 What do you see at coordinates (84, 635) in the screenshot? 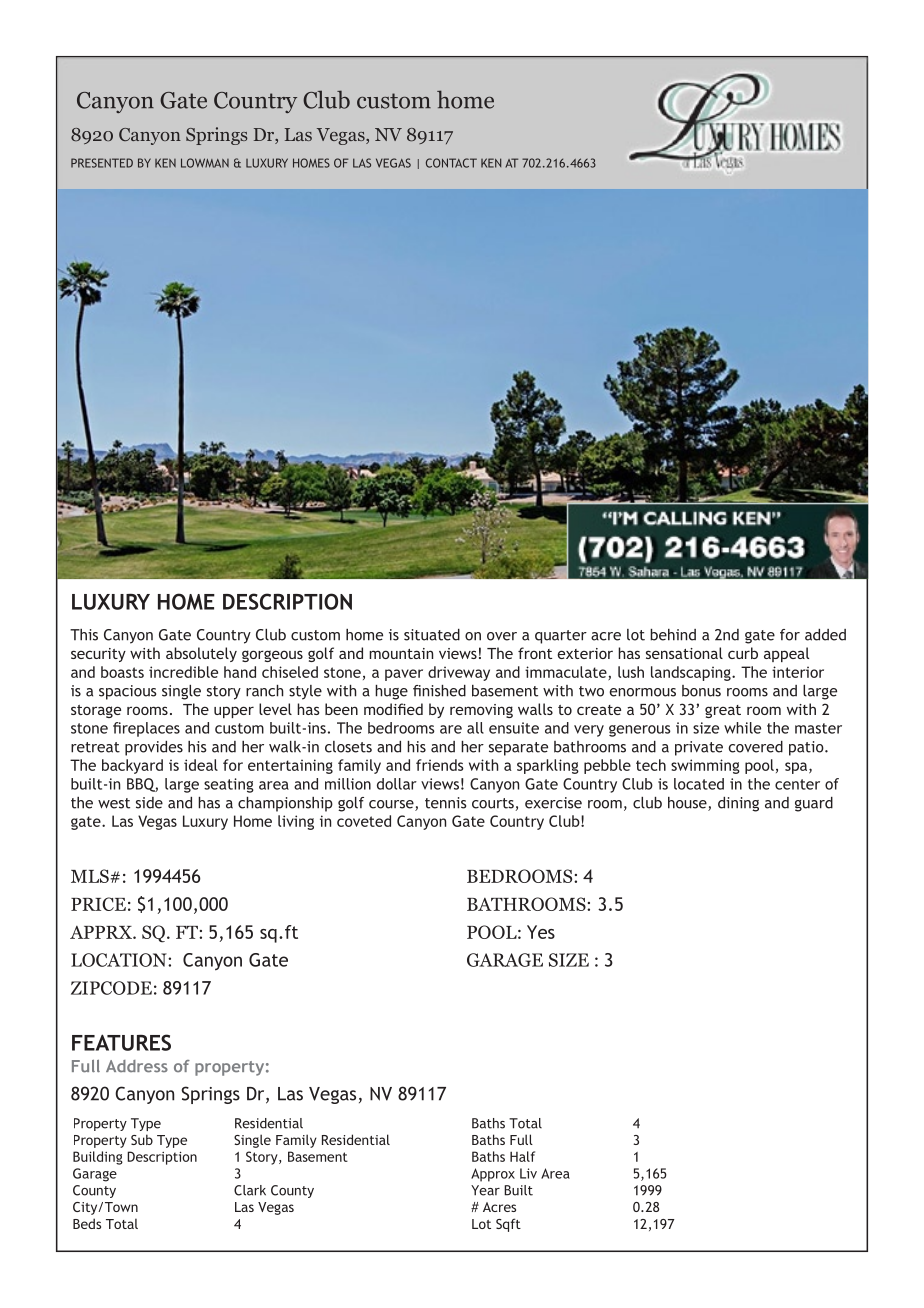
I see `This` at bounding box center [84, 635].
